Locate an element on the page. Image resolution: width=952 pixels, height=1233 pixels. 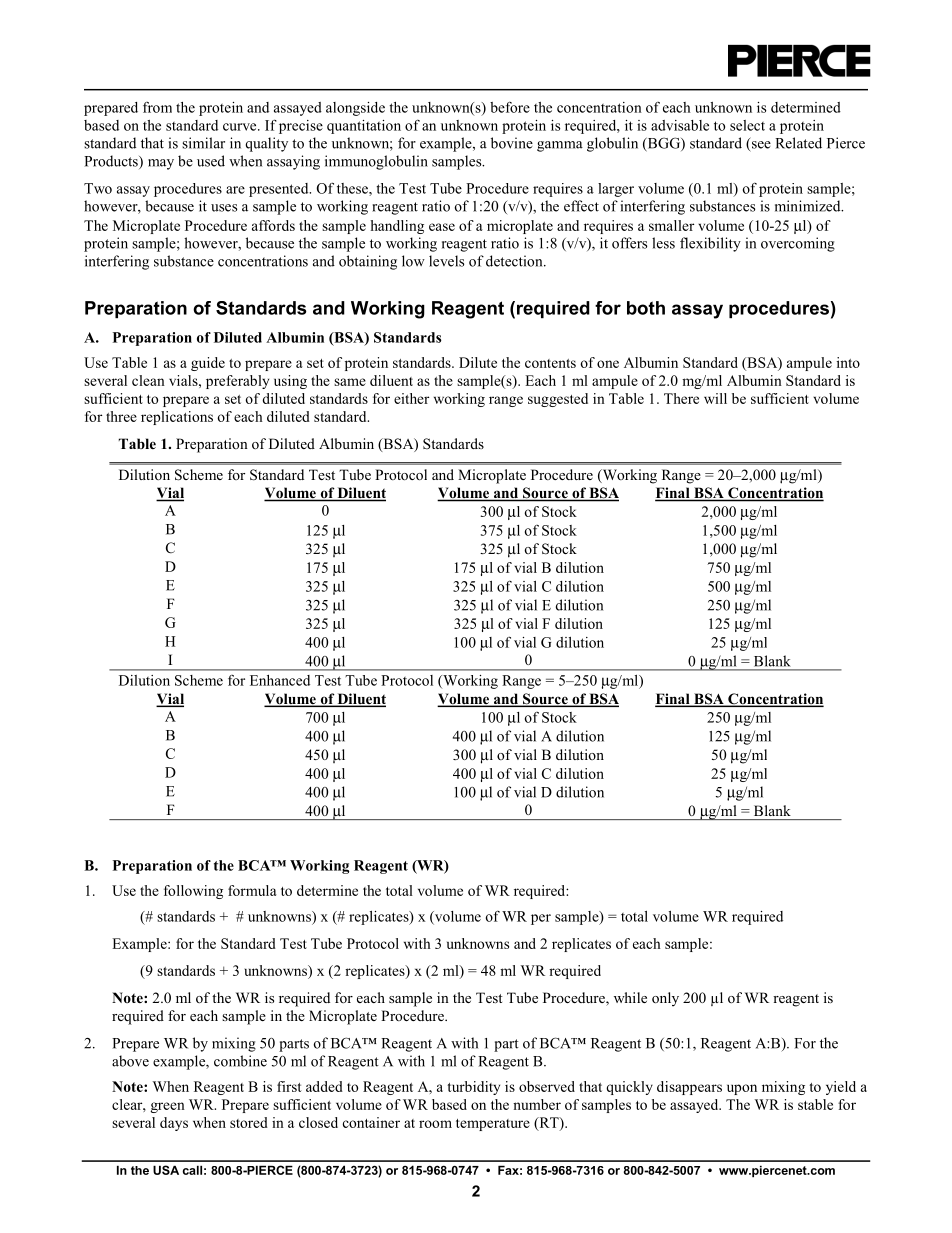
temperature is located at coordinates (493, 1125).
